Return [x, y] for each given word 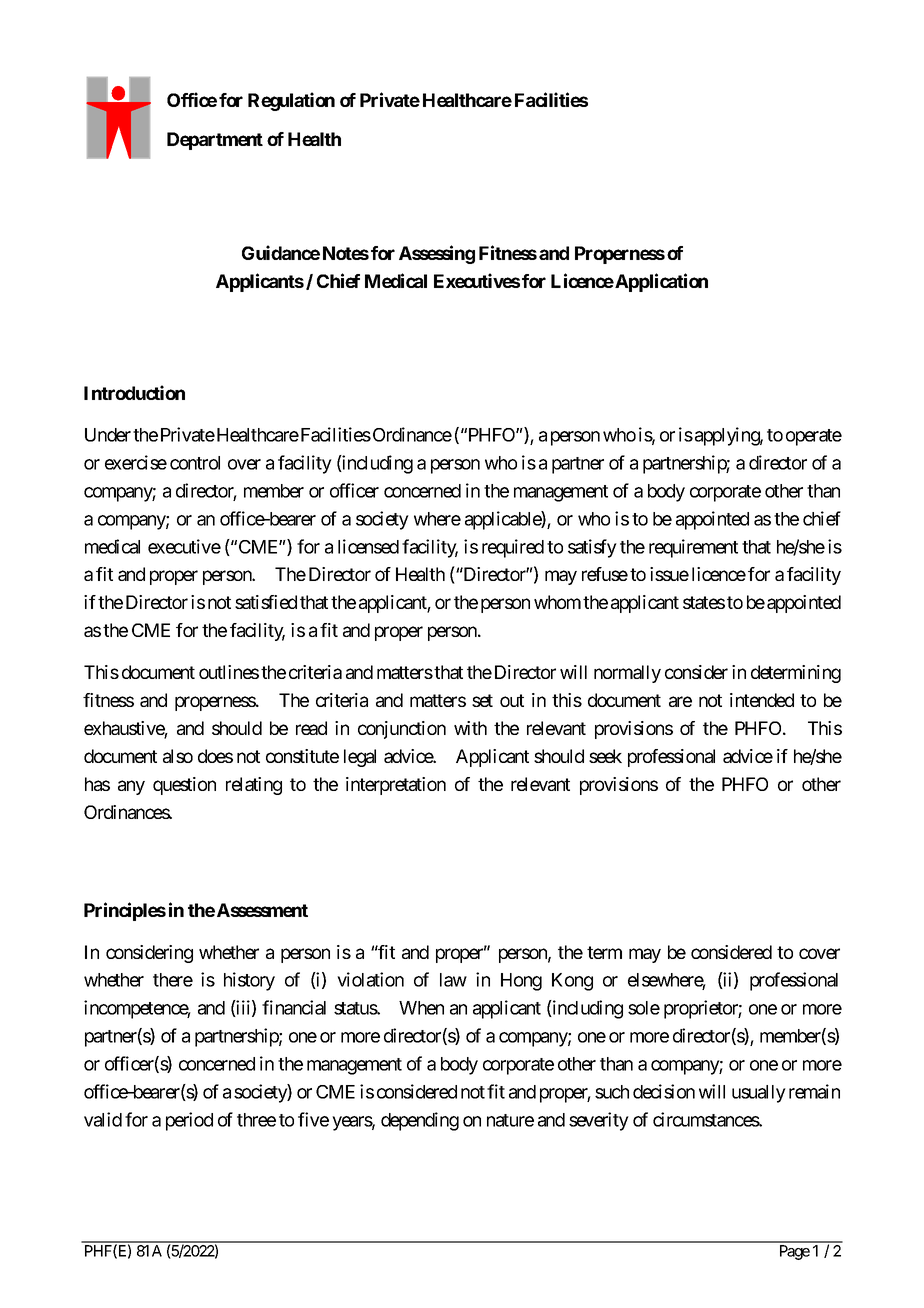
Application [660, 282]
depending [420, 1121]
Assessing [437, 254]
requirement [693, 548]
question [184, 786]
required [513, 548]
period [189, 1121]
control [195, 463]
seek [605, 756]
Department [215, 141]
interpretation [396, 786]
